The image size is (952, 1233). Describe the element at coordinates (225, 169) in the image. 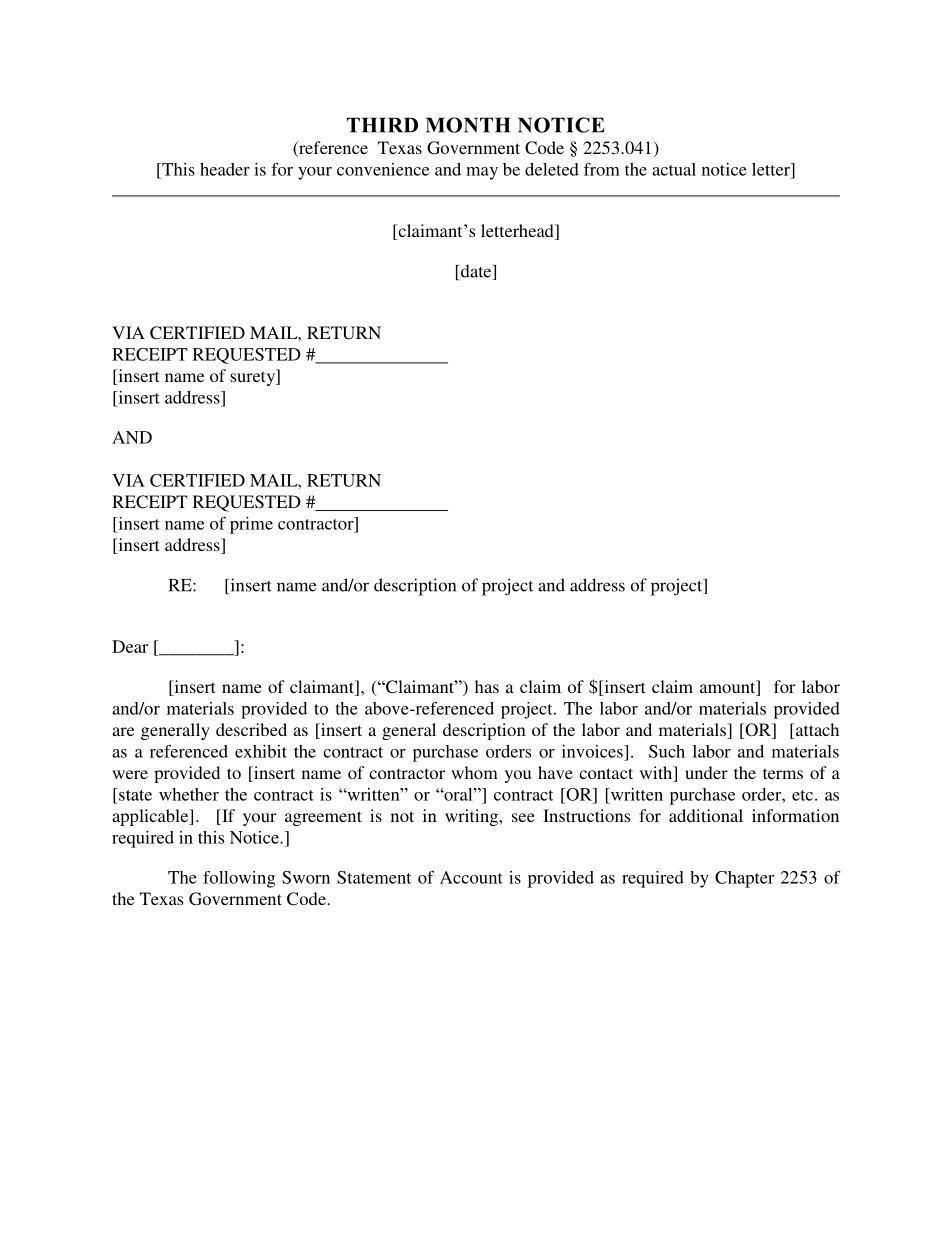

I see `header` at that location.
